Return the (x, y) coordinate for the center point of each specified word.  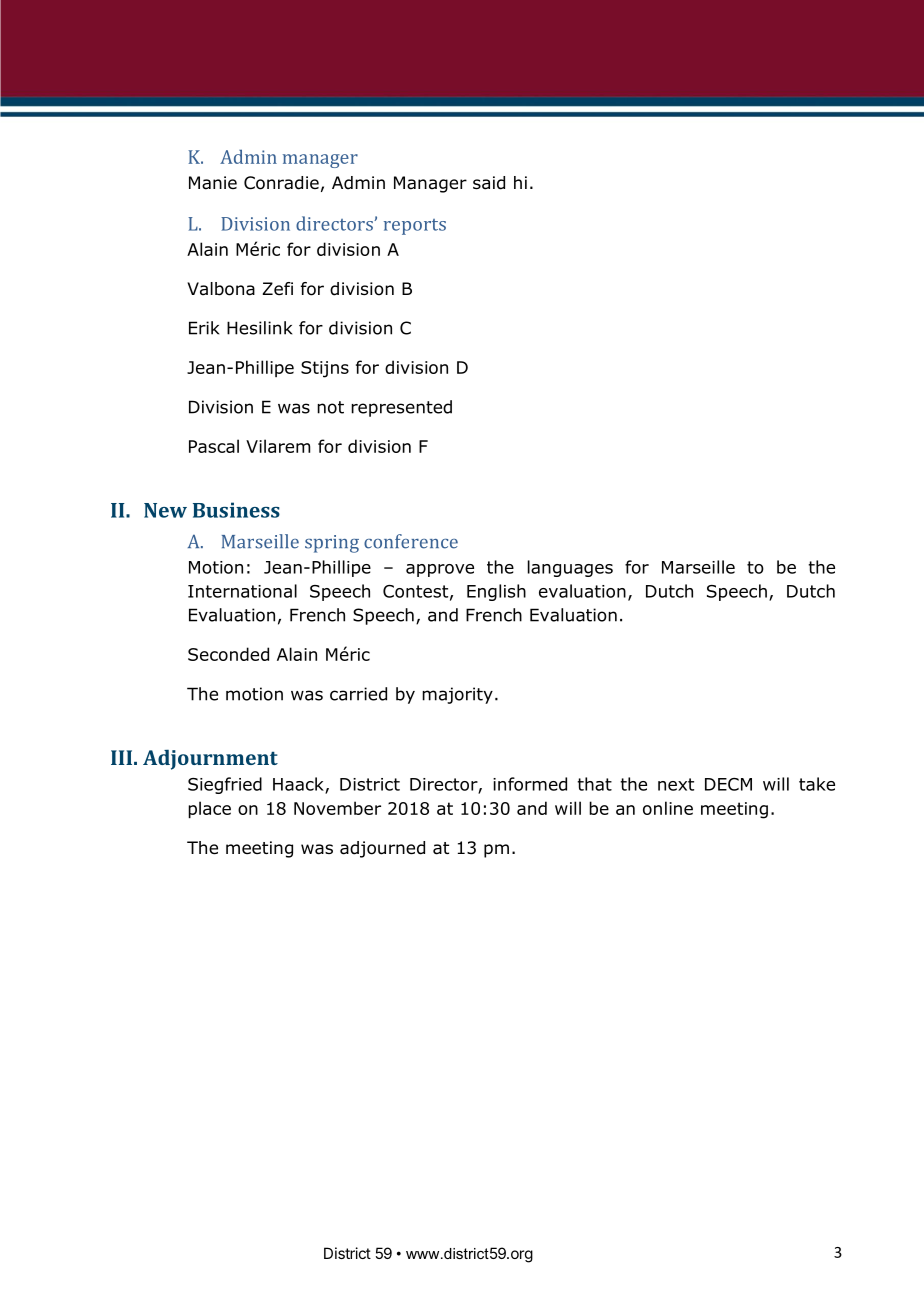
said (489, 183)
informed (530, 784)
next (676, 784)
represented (401, 408)
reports (415, 227)
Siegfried (225, 785)
